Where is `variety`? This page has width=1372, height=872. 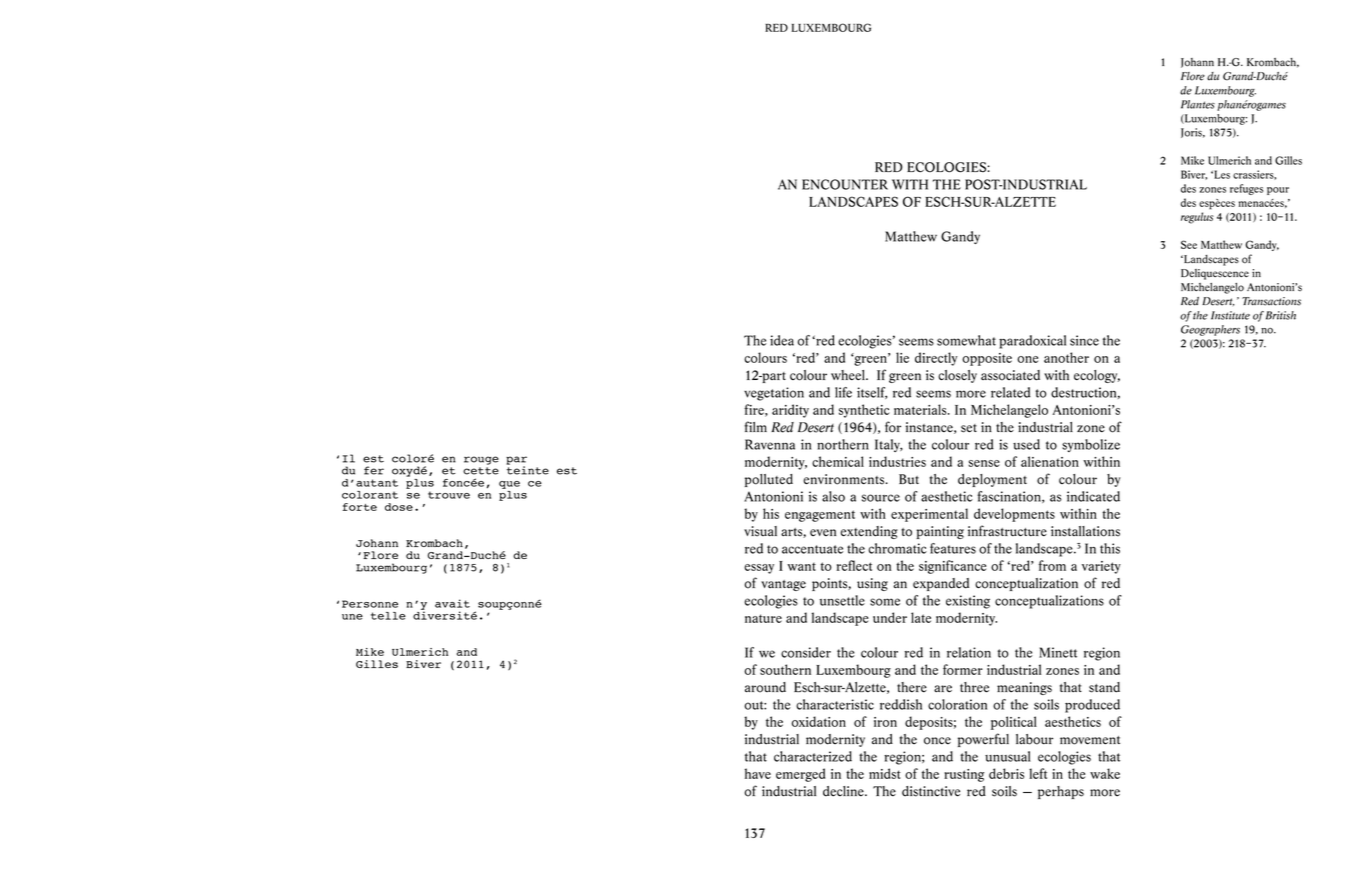
variety is located at coordinates (1101, 567).
